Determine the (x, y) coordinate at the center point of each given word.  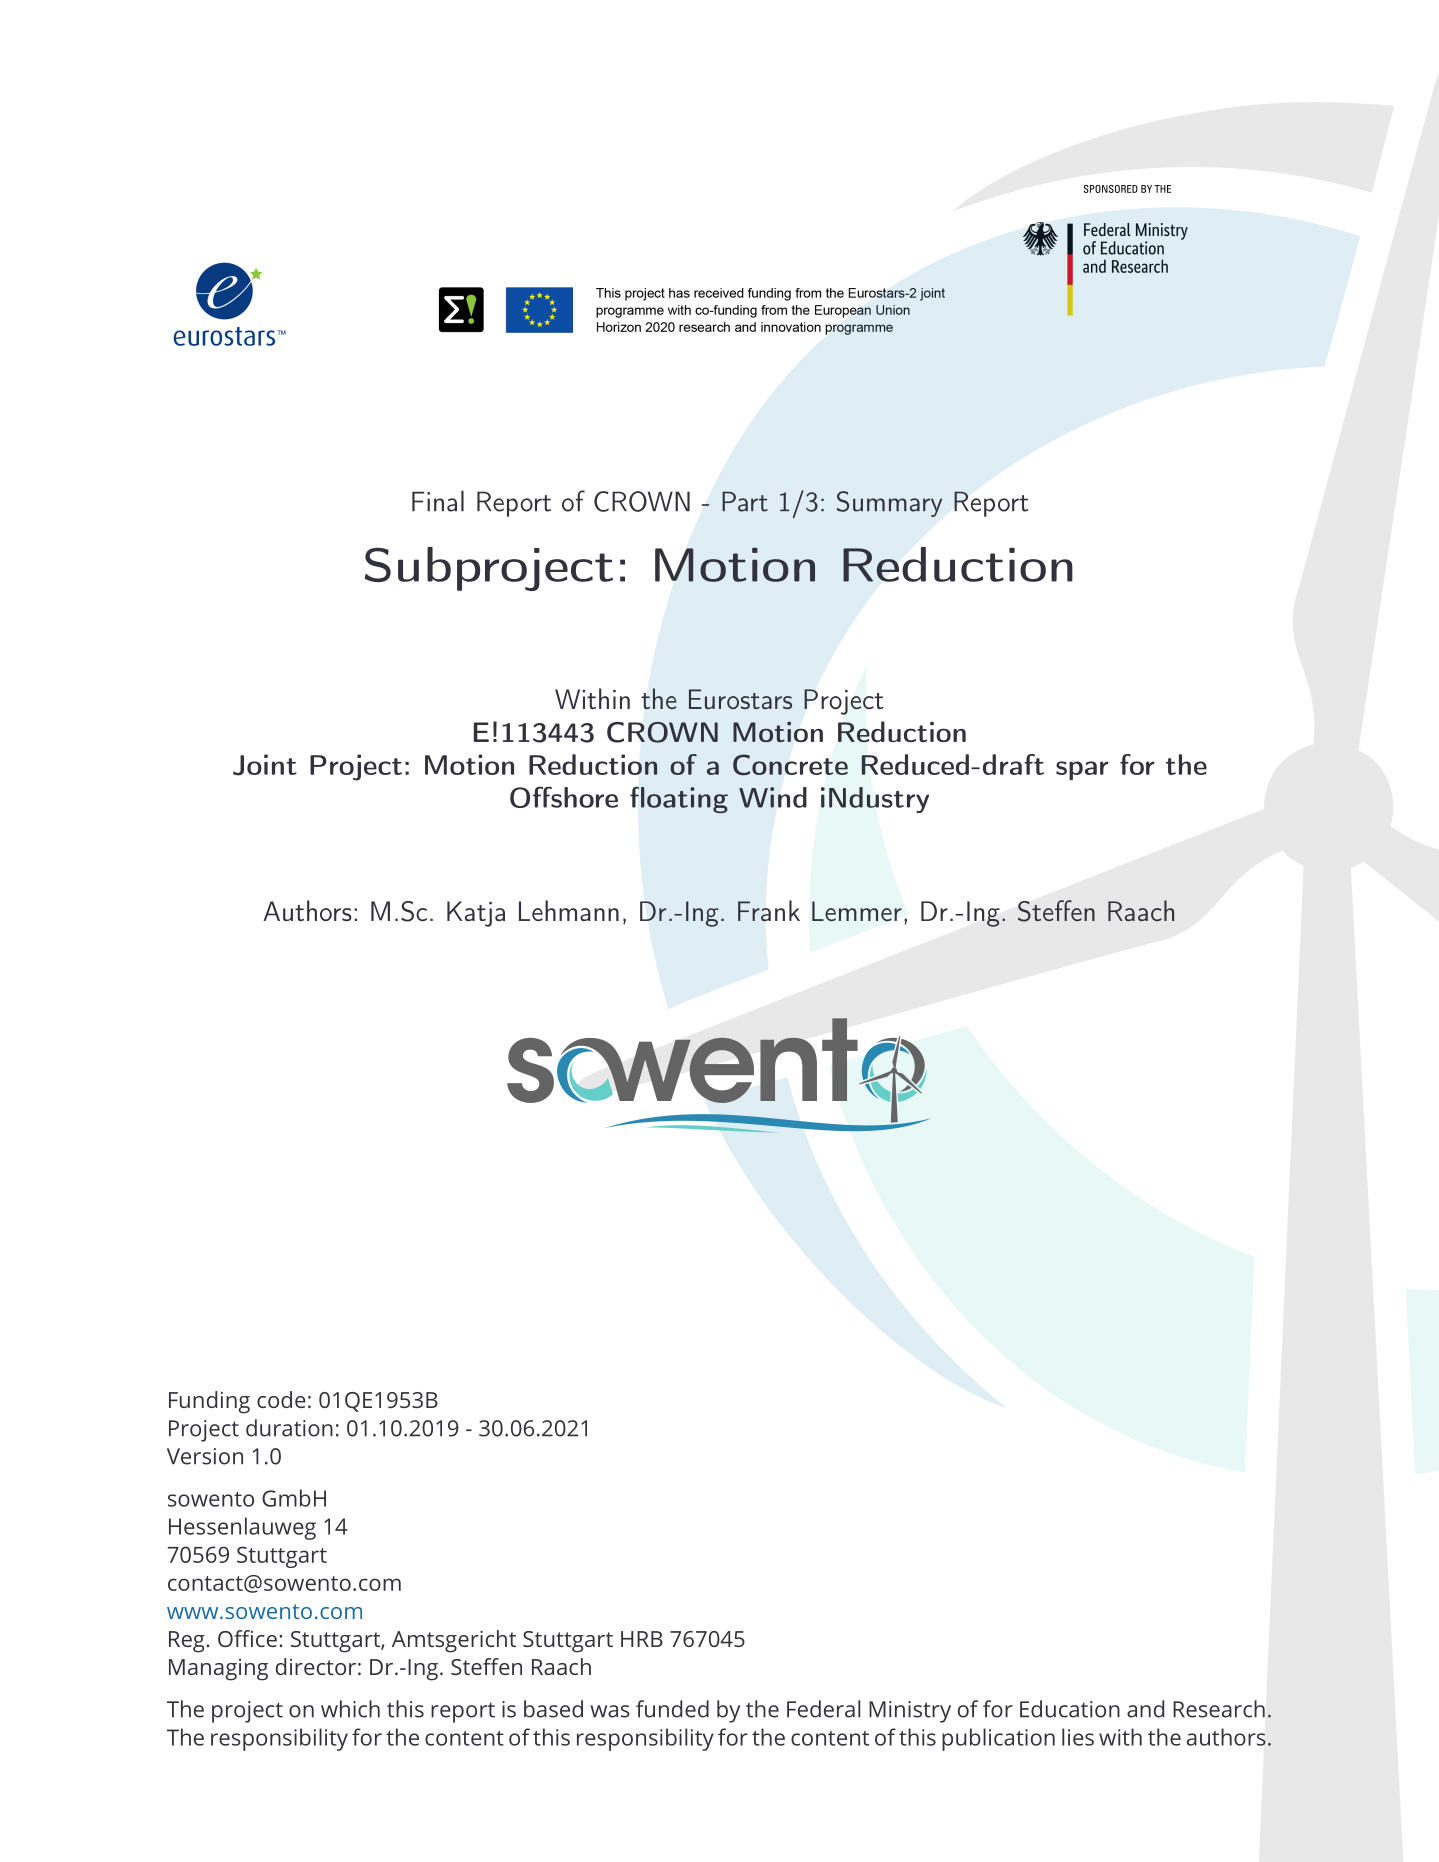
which (350, 1709)
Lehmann (569, 910)
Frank (769, 911)
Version (205, 1456)
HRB (642, 1639)
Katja (476, 914)
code (281, 1399)
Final (438, 501)
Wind (773, 797)
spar (1082, 770)
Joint (265, 765)
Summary (889, 504)
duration (289, 1428)
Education (1070, 1709)
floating (679, 800)
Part (745, 501)
